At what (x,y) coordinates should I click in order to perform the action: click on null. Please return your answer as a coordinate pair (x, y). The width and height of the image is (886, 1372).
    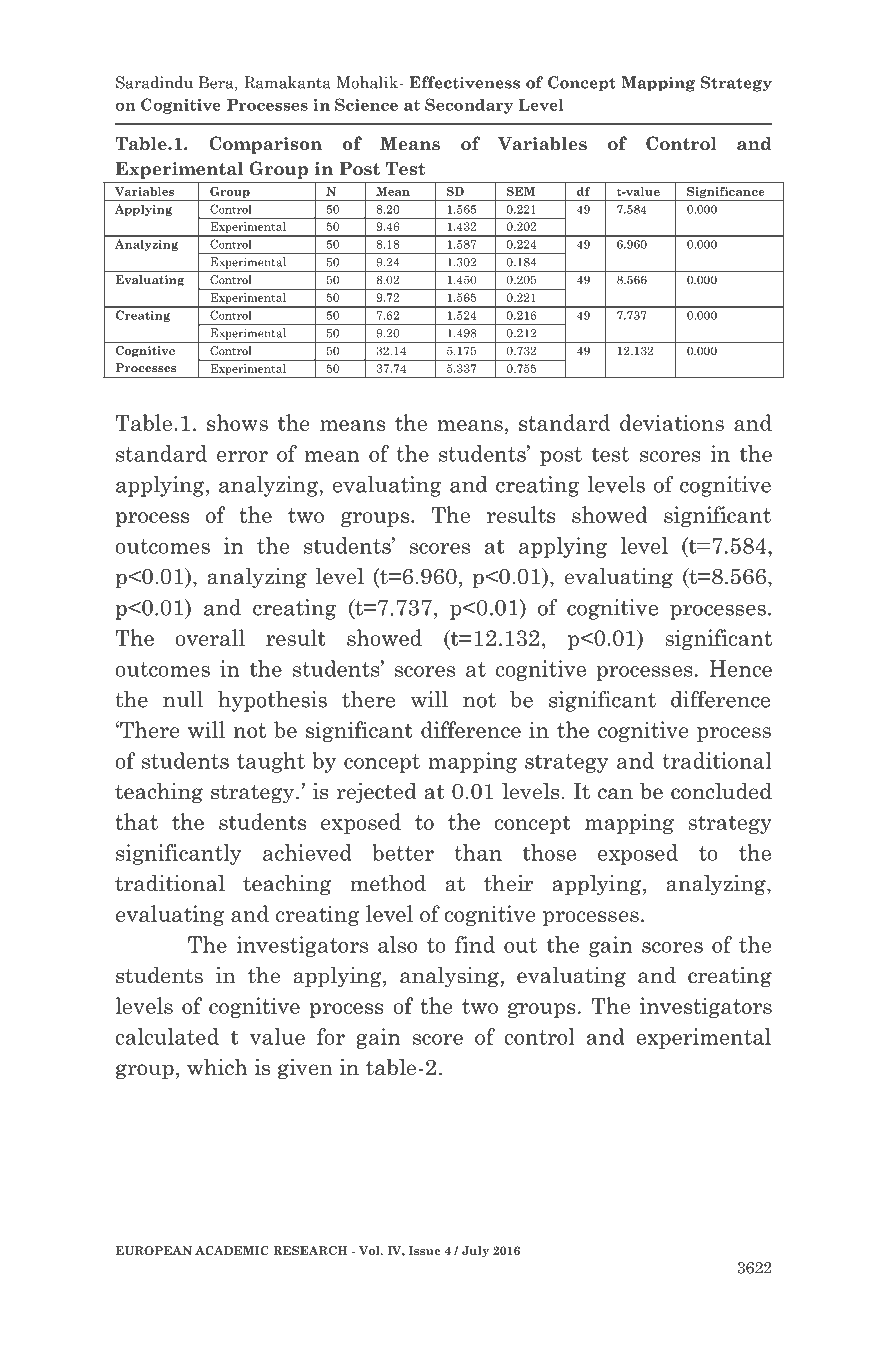
    Looking at the image, I should click on (183, 699).
